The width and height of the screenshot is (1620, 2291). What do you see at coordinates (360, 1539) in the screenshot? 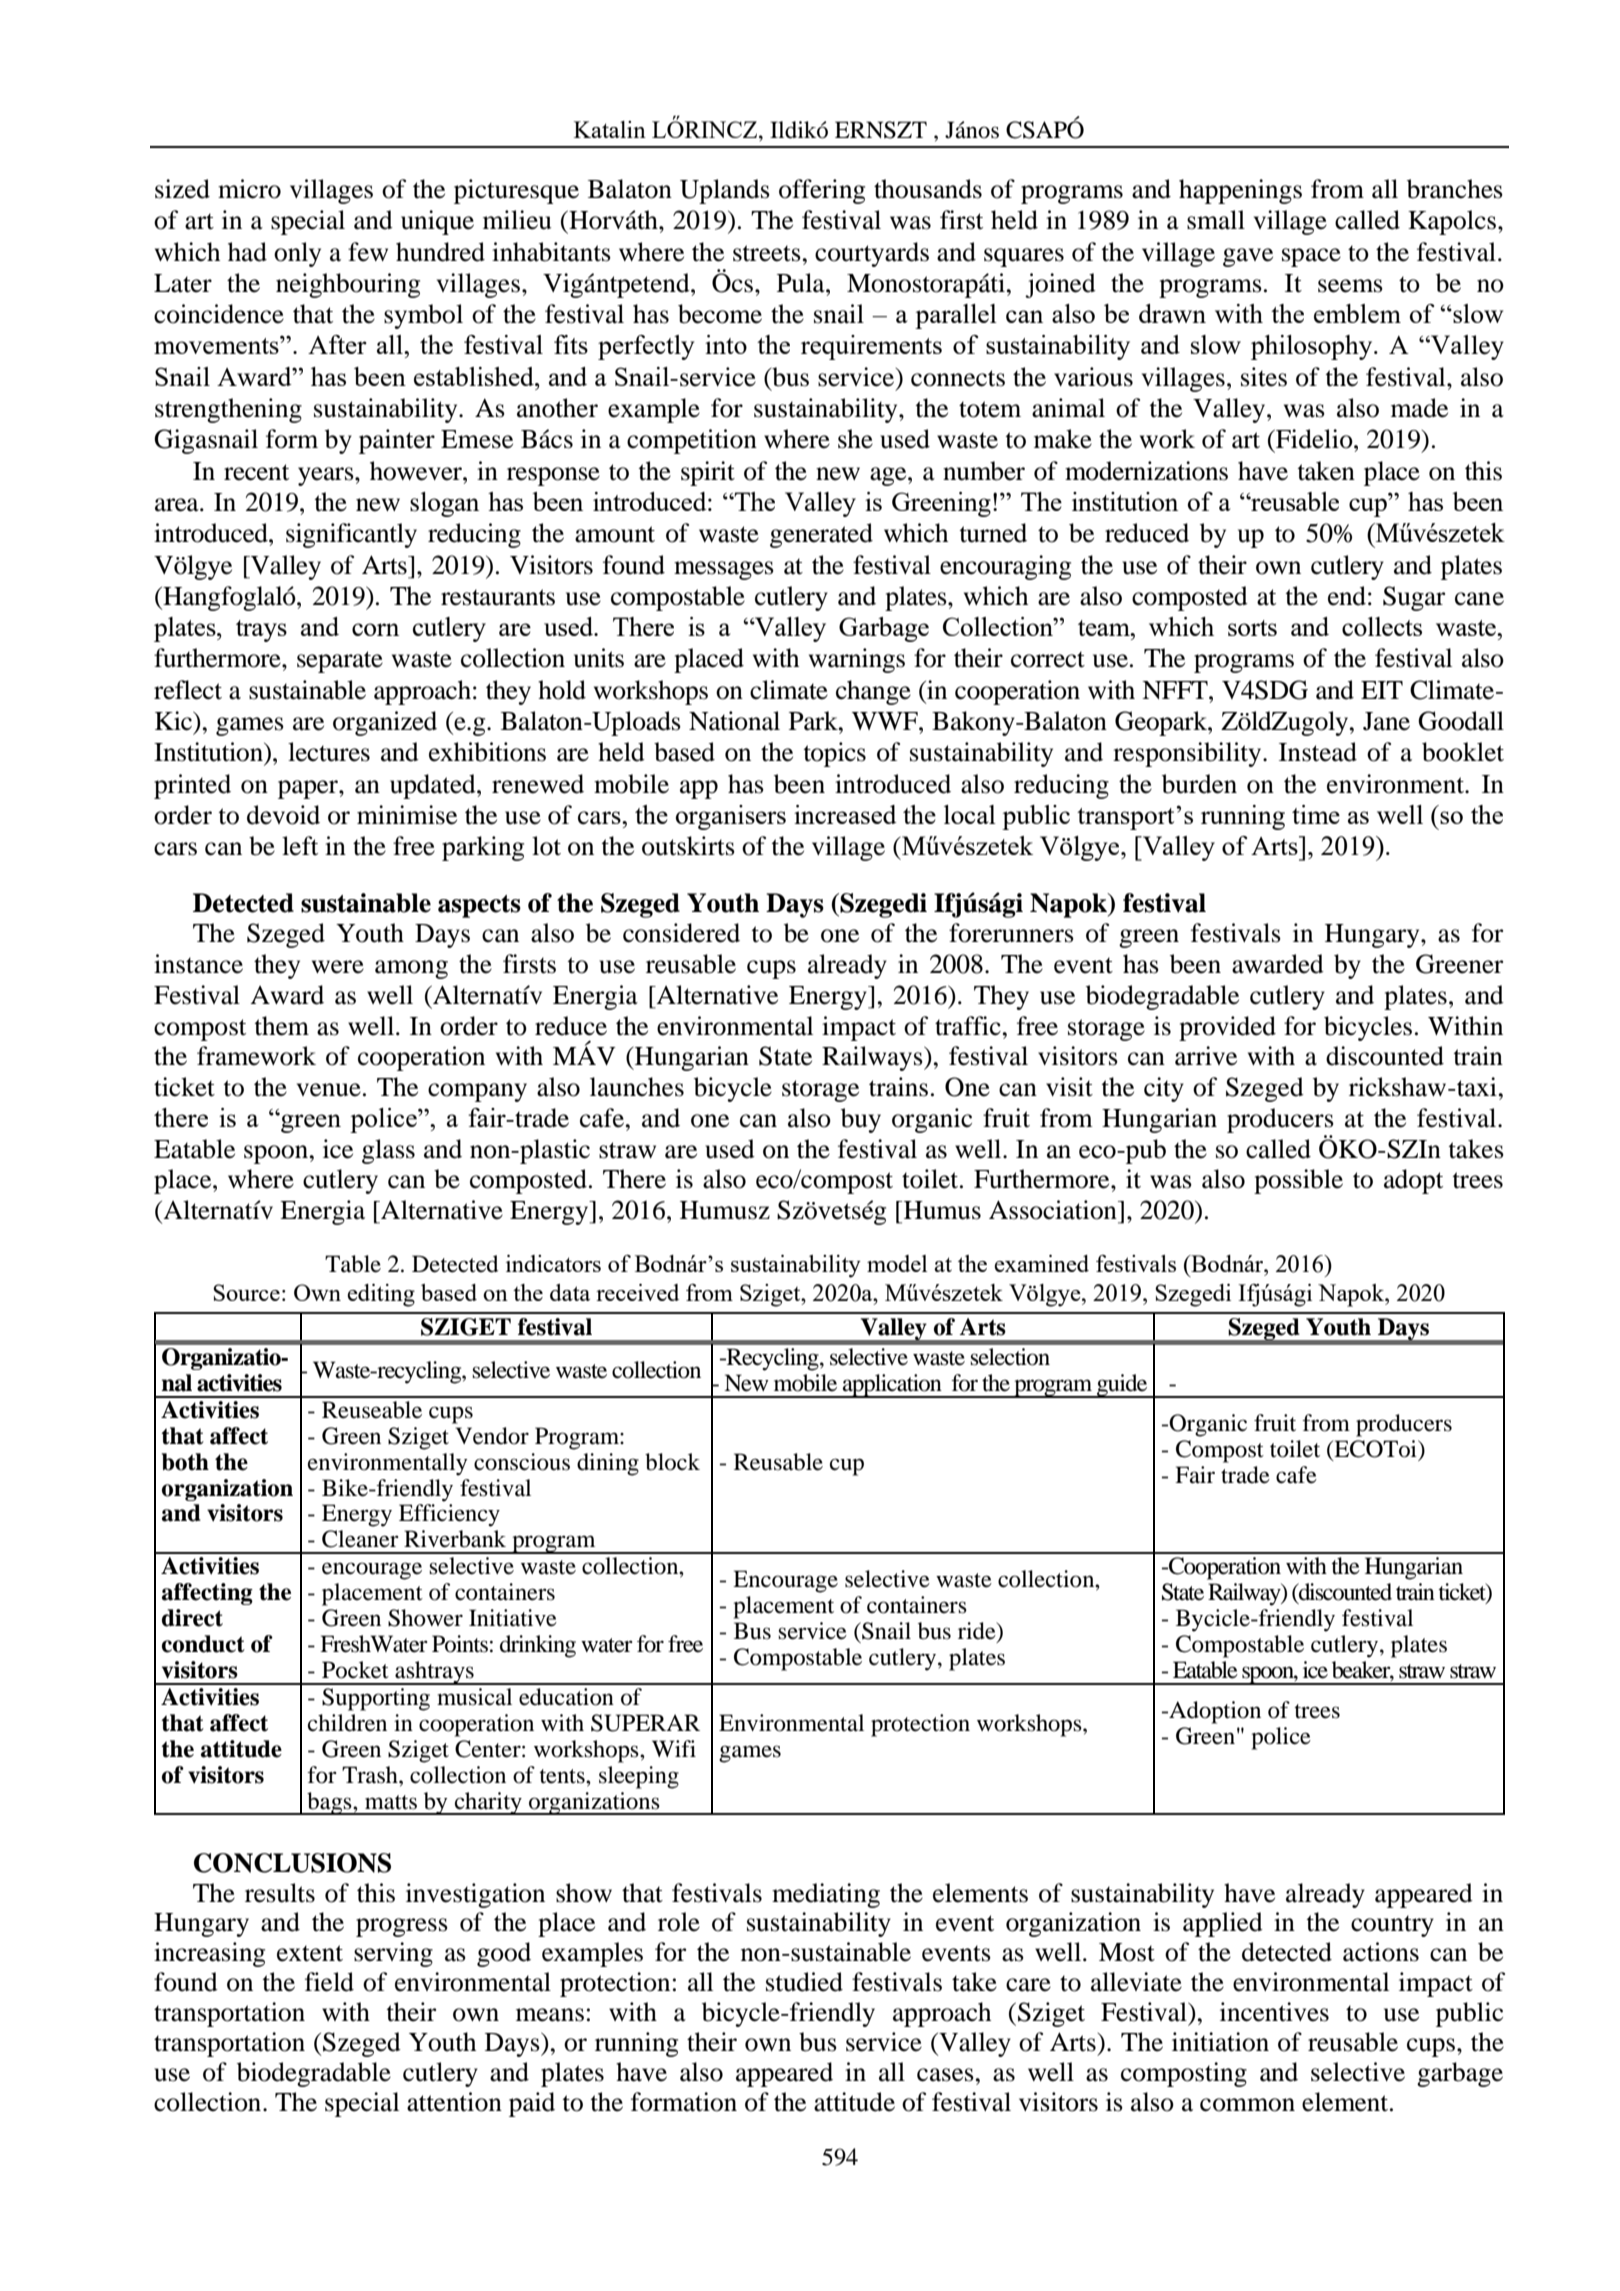
I see `Cleaner` at bounding box center [360, 1539].
